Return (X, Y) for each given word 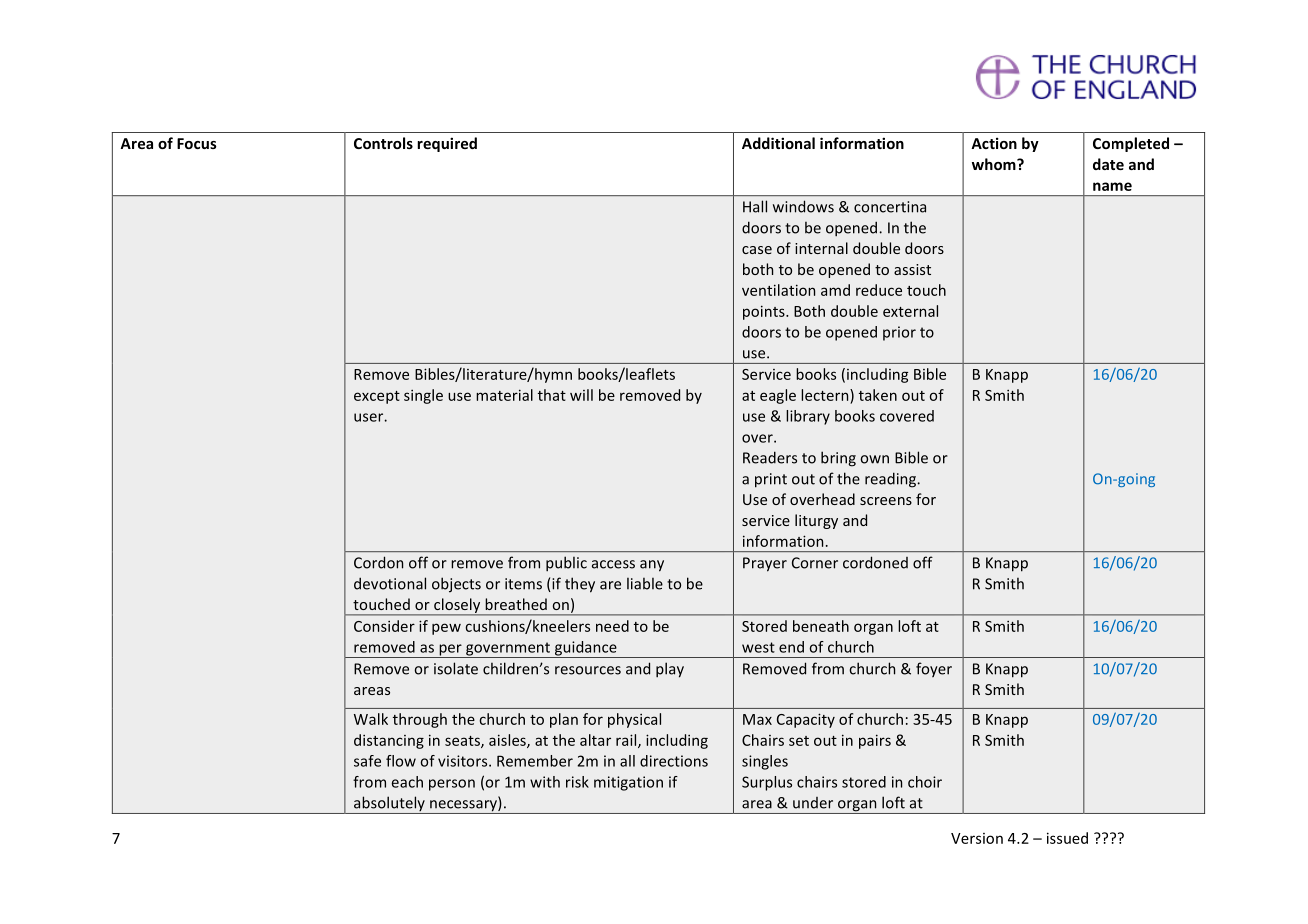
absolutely (389, 805)
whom (995, 164)
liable (645, 584)
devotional (390, 583)
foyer (934, 669)
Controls (383, 143)
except (377, 397)
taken (878, 395)
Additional (778, 143)
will (581, 395)
